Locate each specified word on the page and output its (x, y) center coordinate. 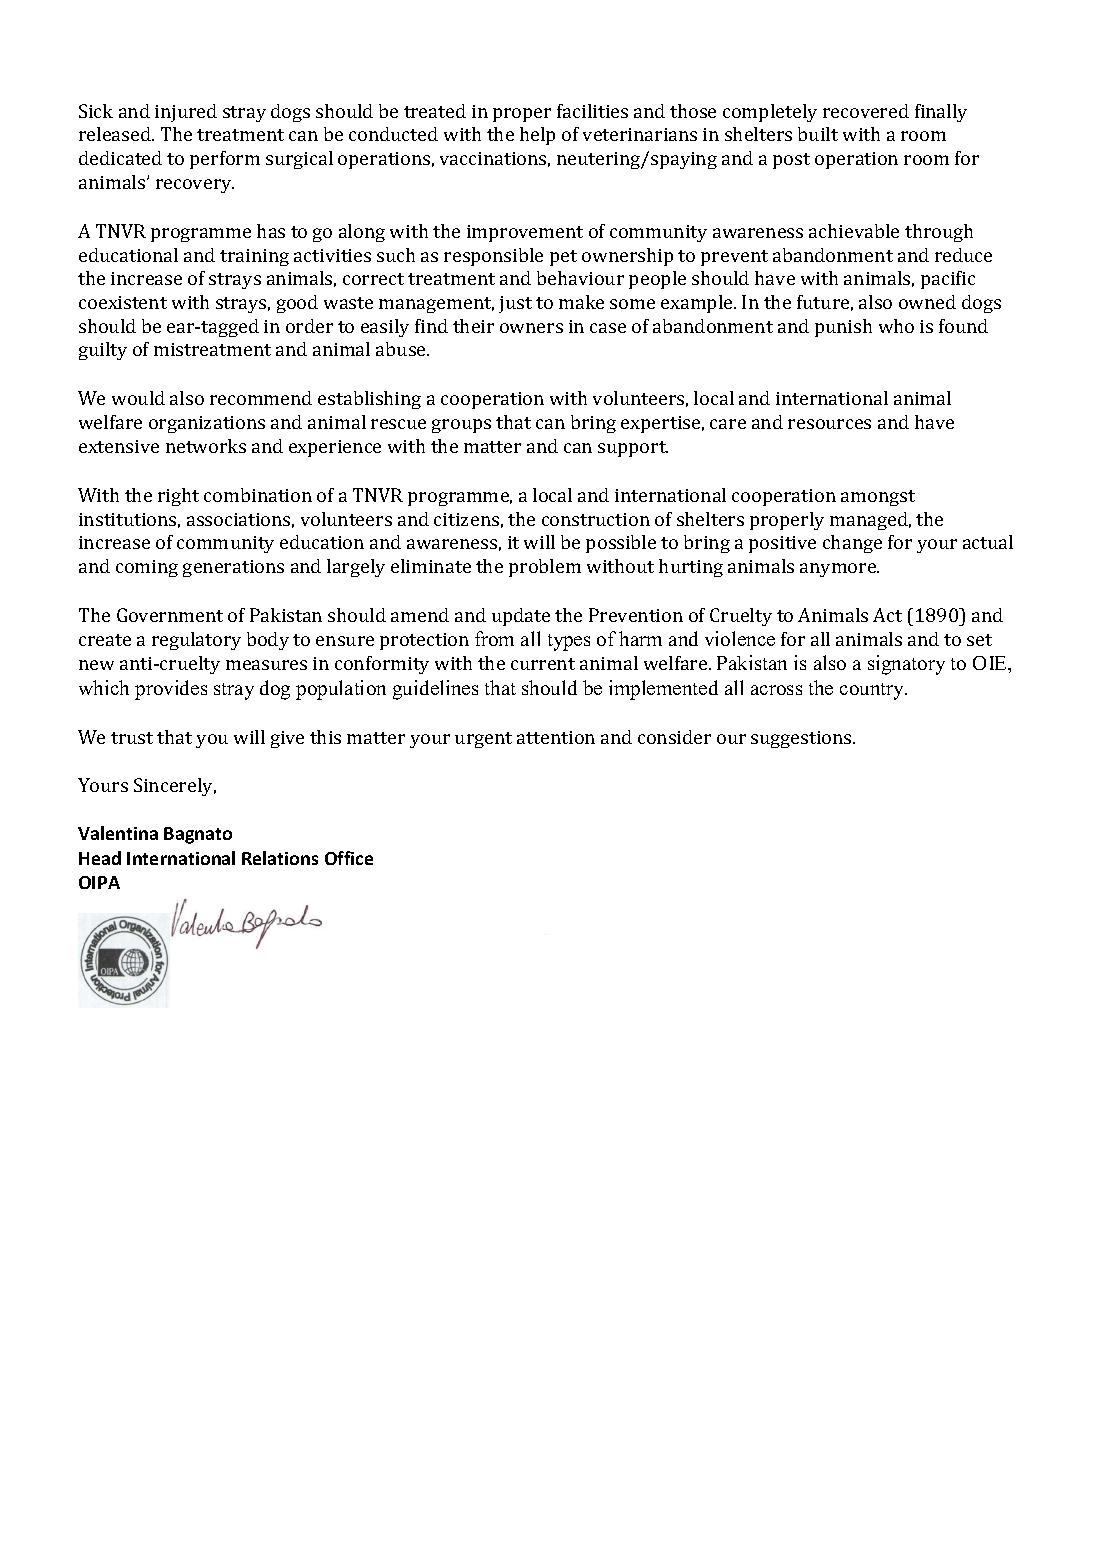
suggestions (802, 739)
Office (349, 858)
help (537, 136)
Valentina (118, 833)
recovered (866, 111)
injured (186, 113)
